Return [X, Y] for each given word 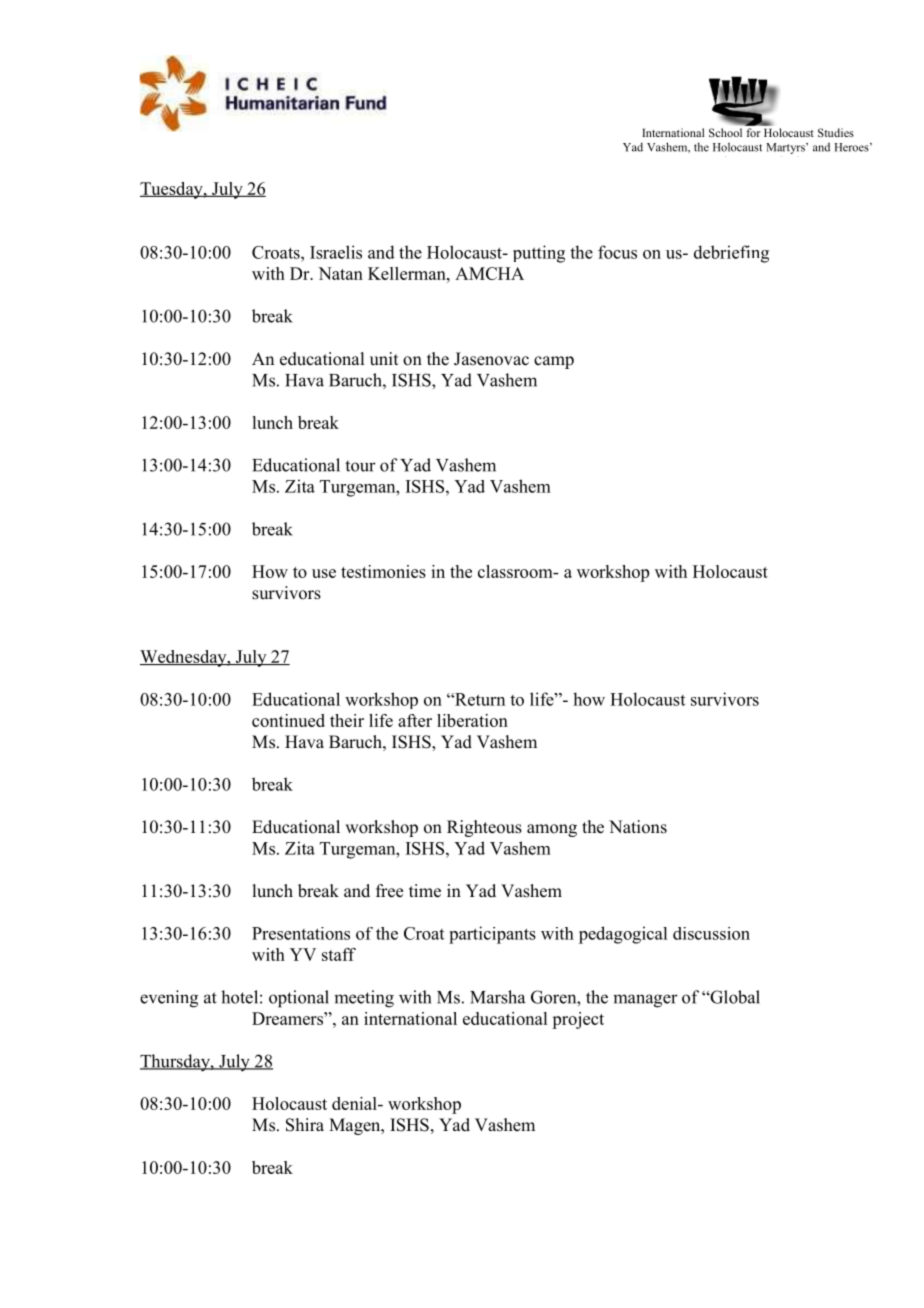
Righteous [484, 828]
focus [617, 252]
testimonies [383, 571]
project [578, 1020]
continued [288, 720]
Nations [638, 827]
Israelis [336, 252]
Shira [305, 1125]
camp [554, 362]
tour [360, 466]
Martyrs [786, 148]
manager [645, 1001]
